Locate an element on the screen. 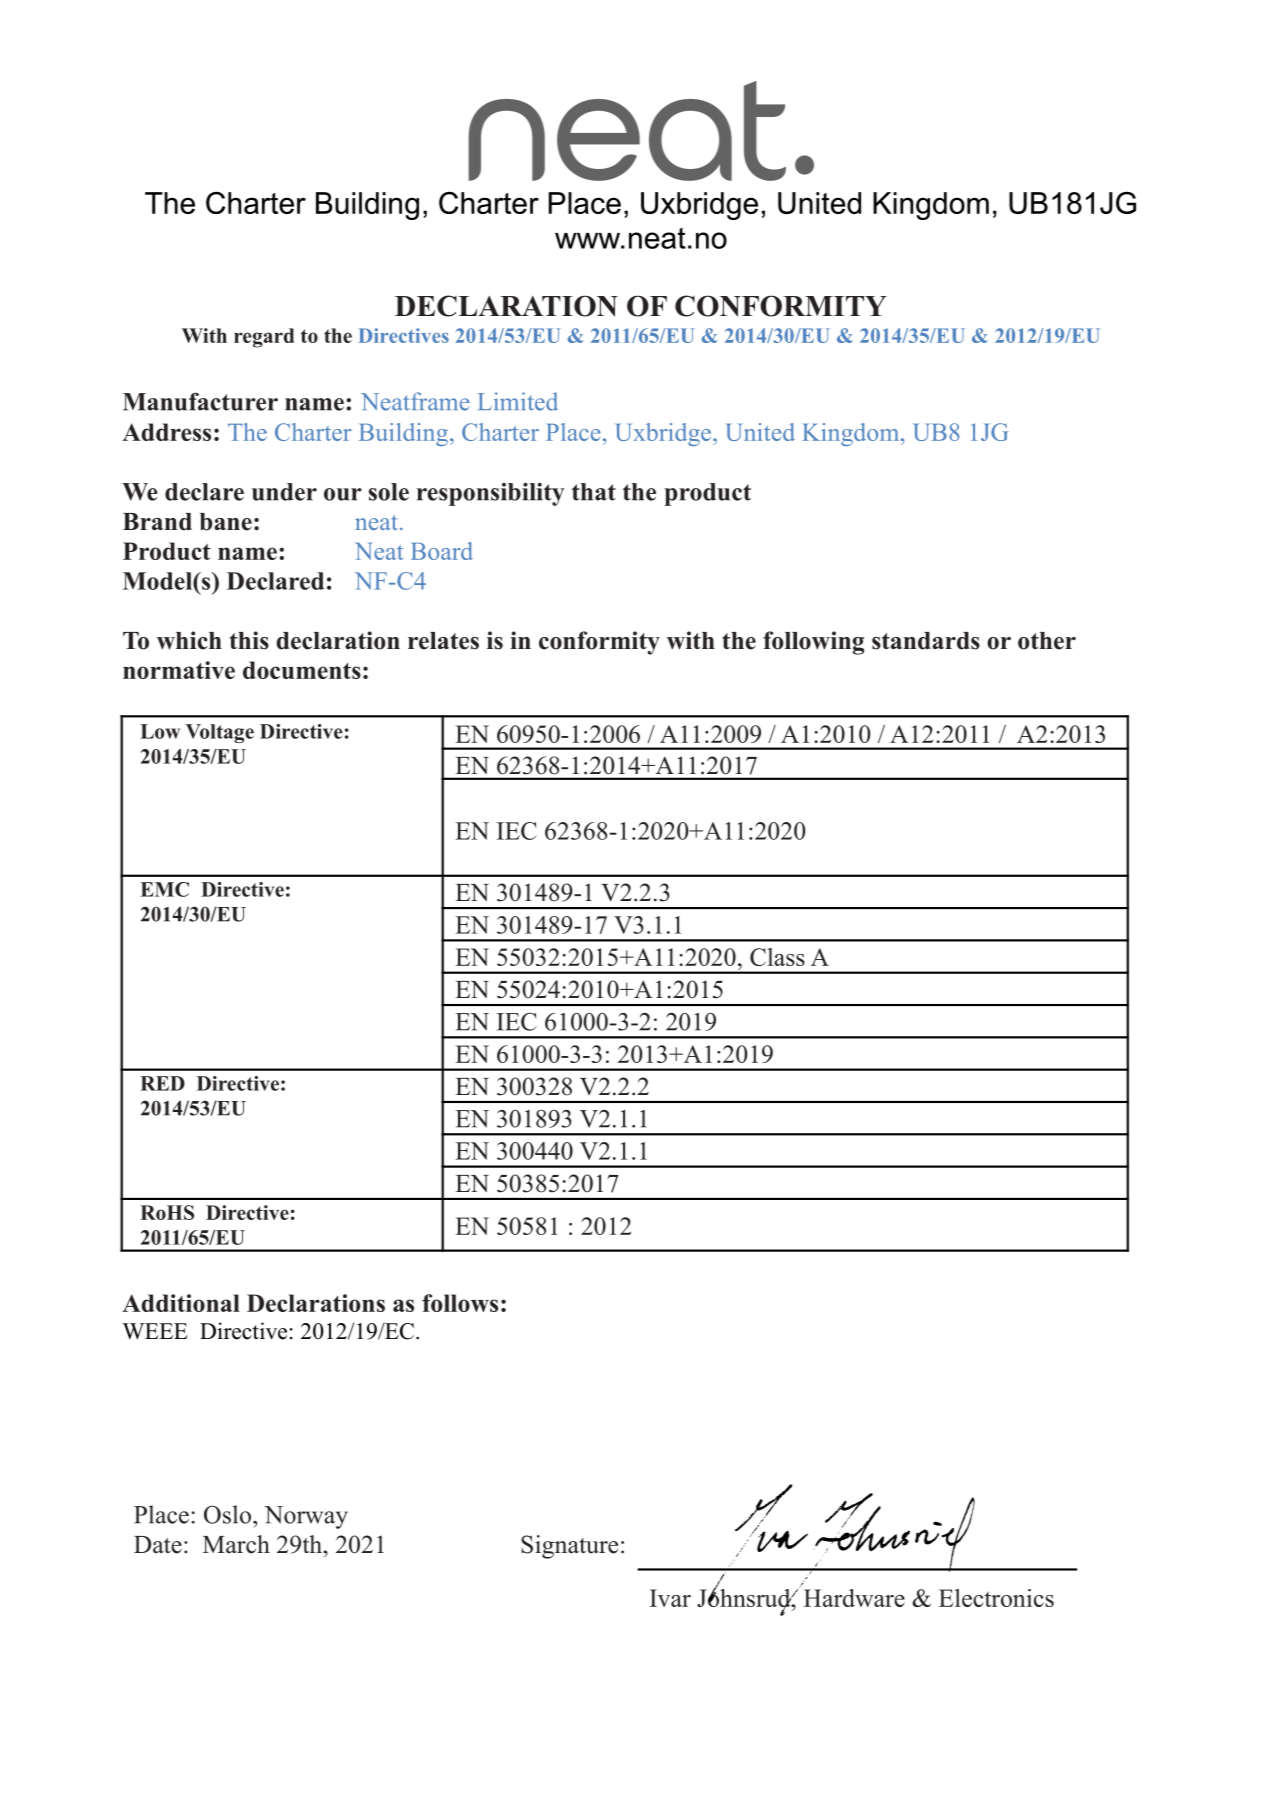 The image size is (1284, 1814). Electronics is located at coordinates (996, 1598).
